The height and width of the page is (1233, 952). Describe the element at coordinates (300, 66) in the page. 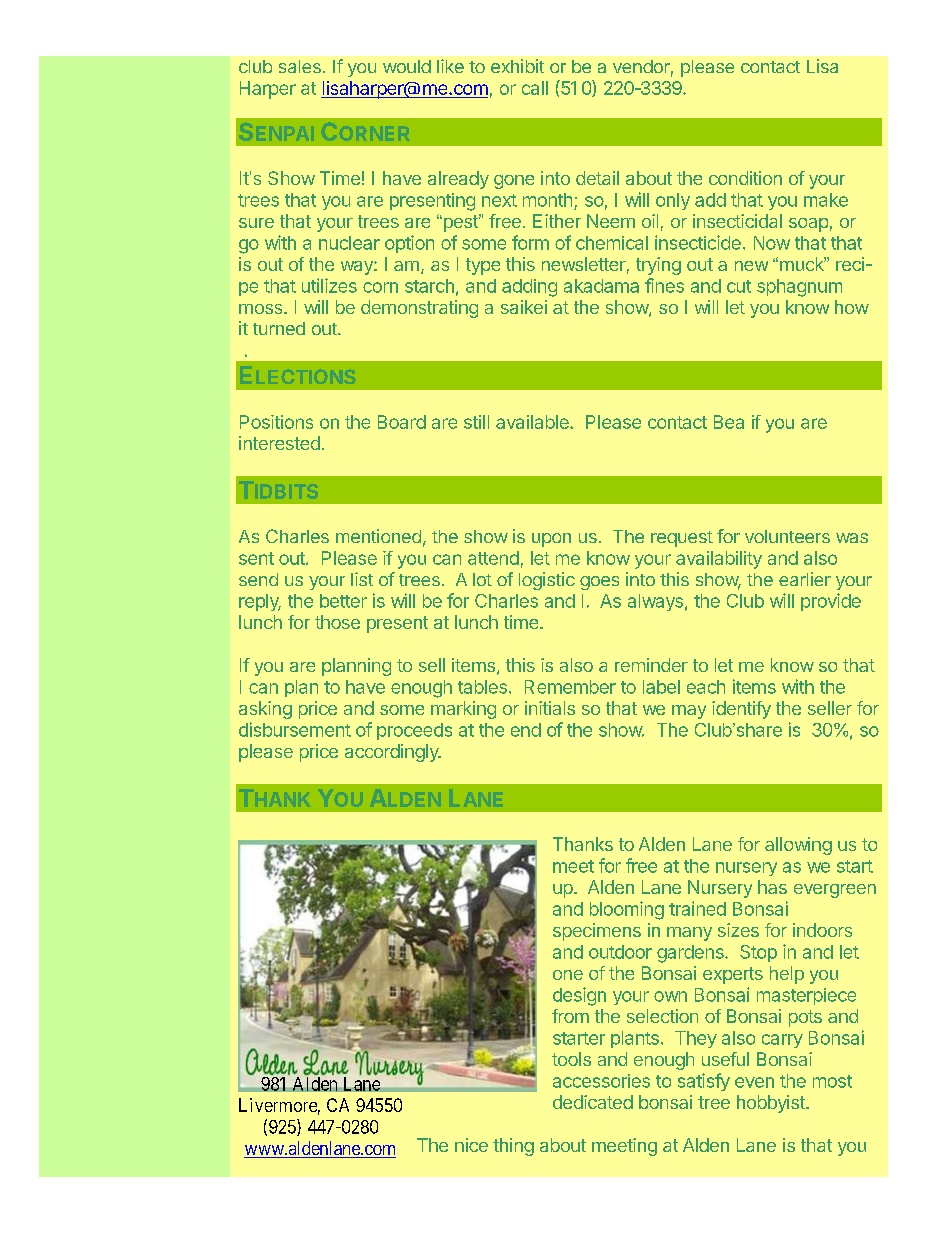

I see `sales` at that location.
